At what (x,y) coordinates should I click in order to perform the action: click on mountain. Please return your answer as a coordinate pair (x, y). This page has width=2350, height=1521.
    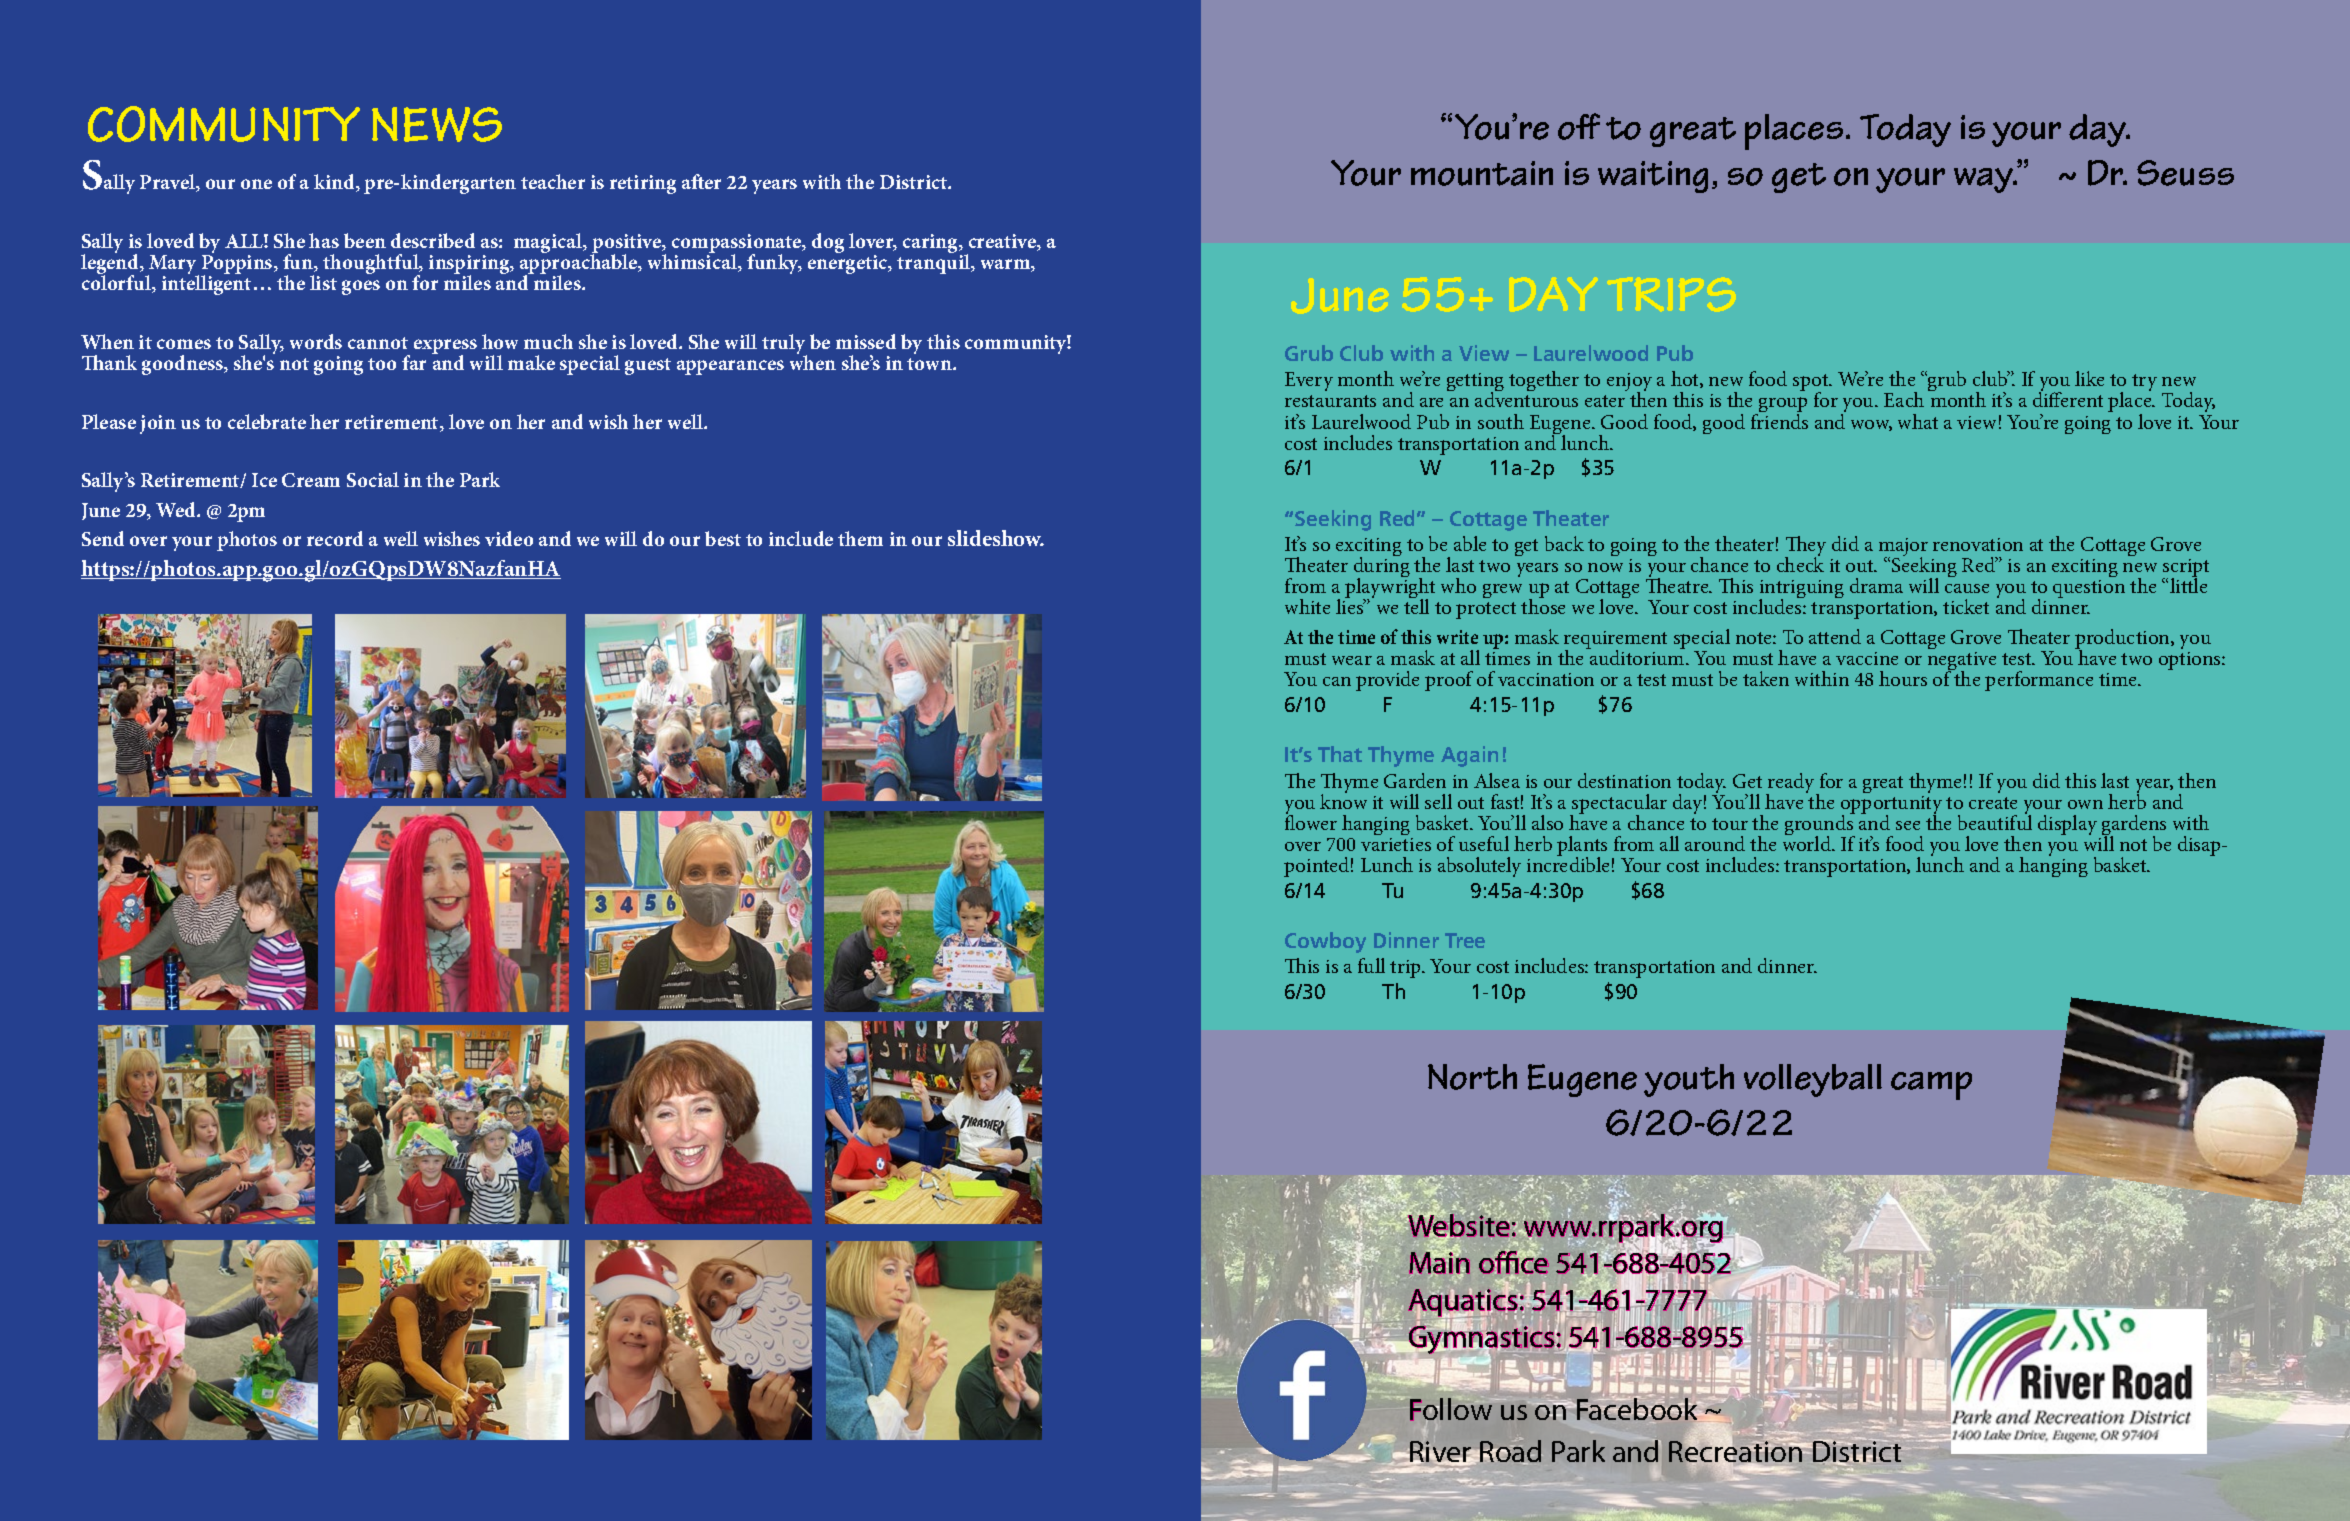
    Looking at the image, I should click on (1482, 173).
